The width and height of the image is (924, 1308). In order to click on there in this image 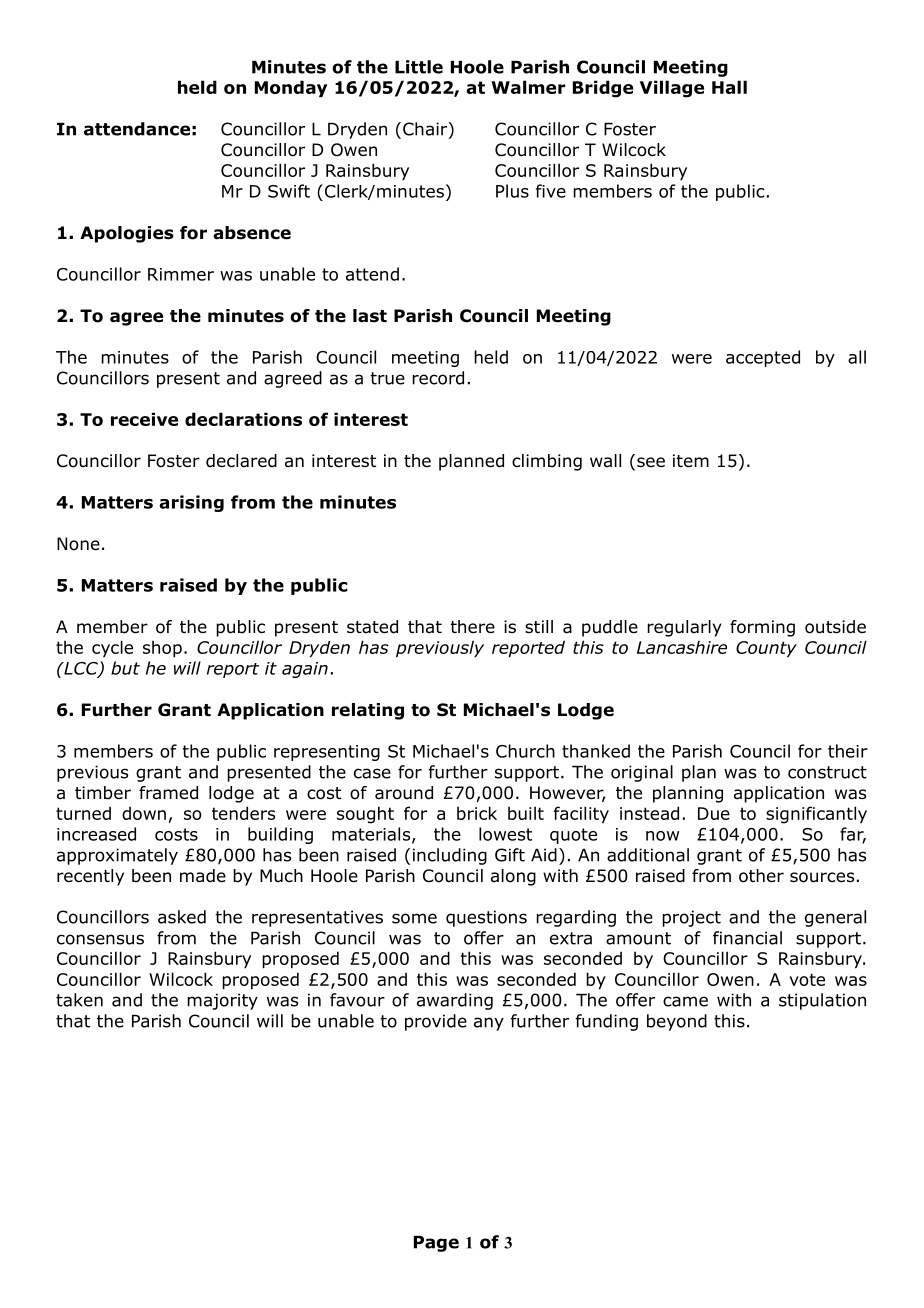, I will do `click(472, 627)`.
